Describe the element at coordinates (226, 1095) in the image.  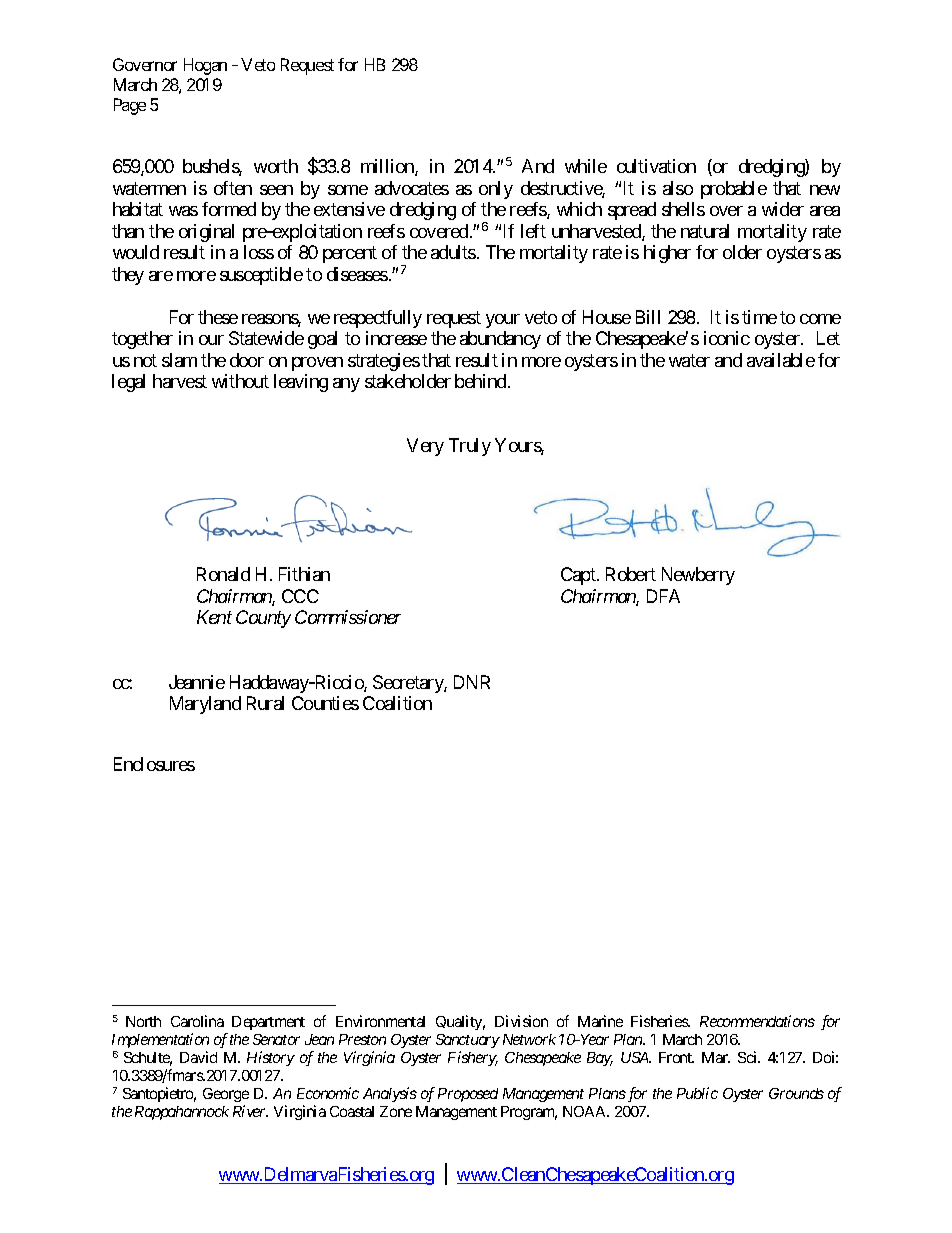
I see `George` at that location.
